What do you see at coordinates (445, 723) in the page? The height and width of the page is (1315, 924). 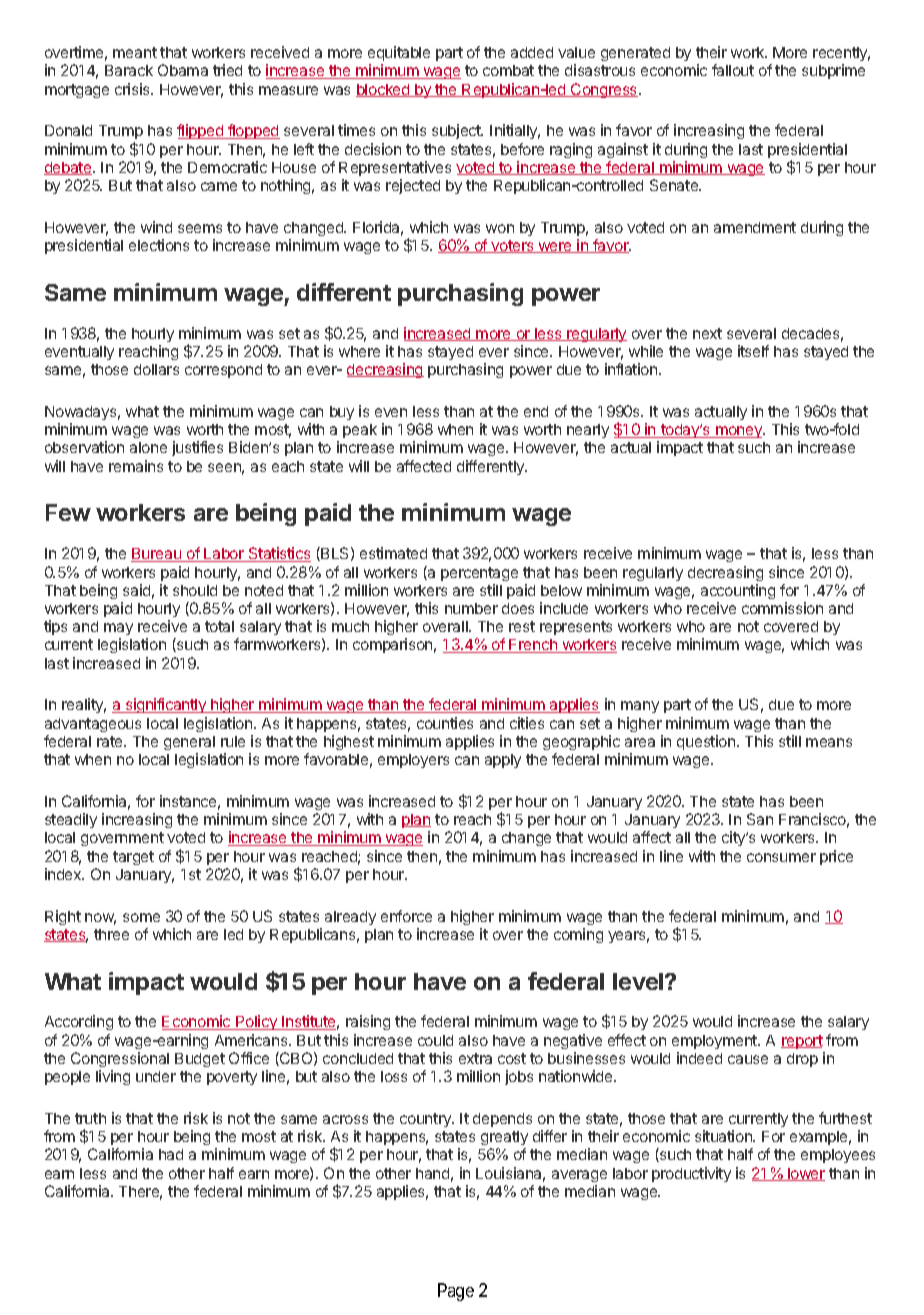 I see `counties` at bounding box center [445, 723].
